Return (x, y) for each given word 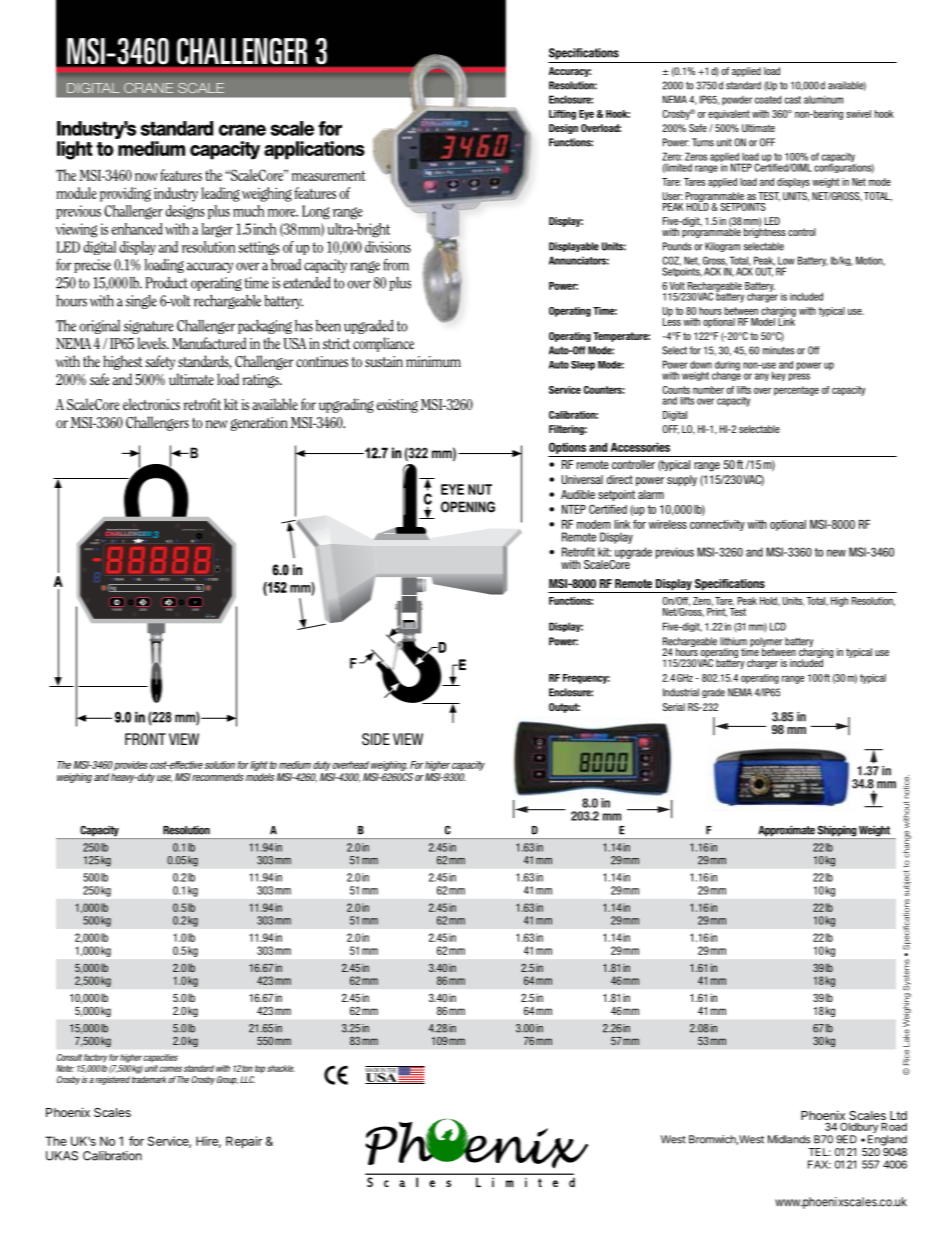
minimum (433, 361)
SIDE (376, 739)
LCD (778, 626)
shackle (281, 1068)
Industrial (681, 692)
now (146, 177)
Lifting (562, 115)
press (799, 377)
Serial (674, 707)
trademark (149, 1079)
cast (793, 100)
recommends (218, 777)
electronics (151, 404)
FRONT (145, 739)
